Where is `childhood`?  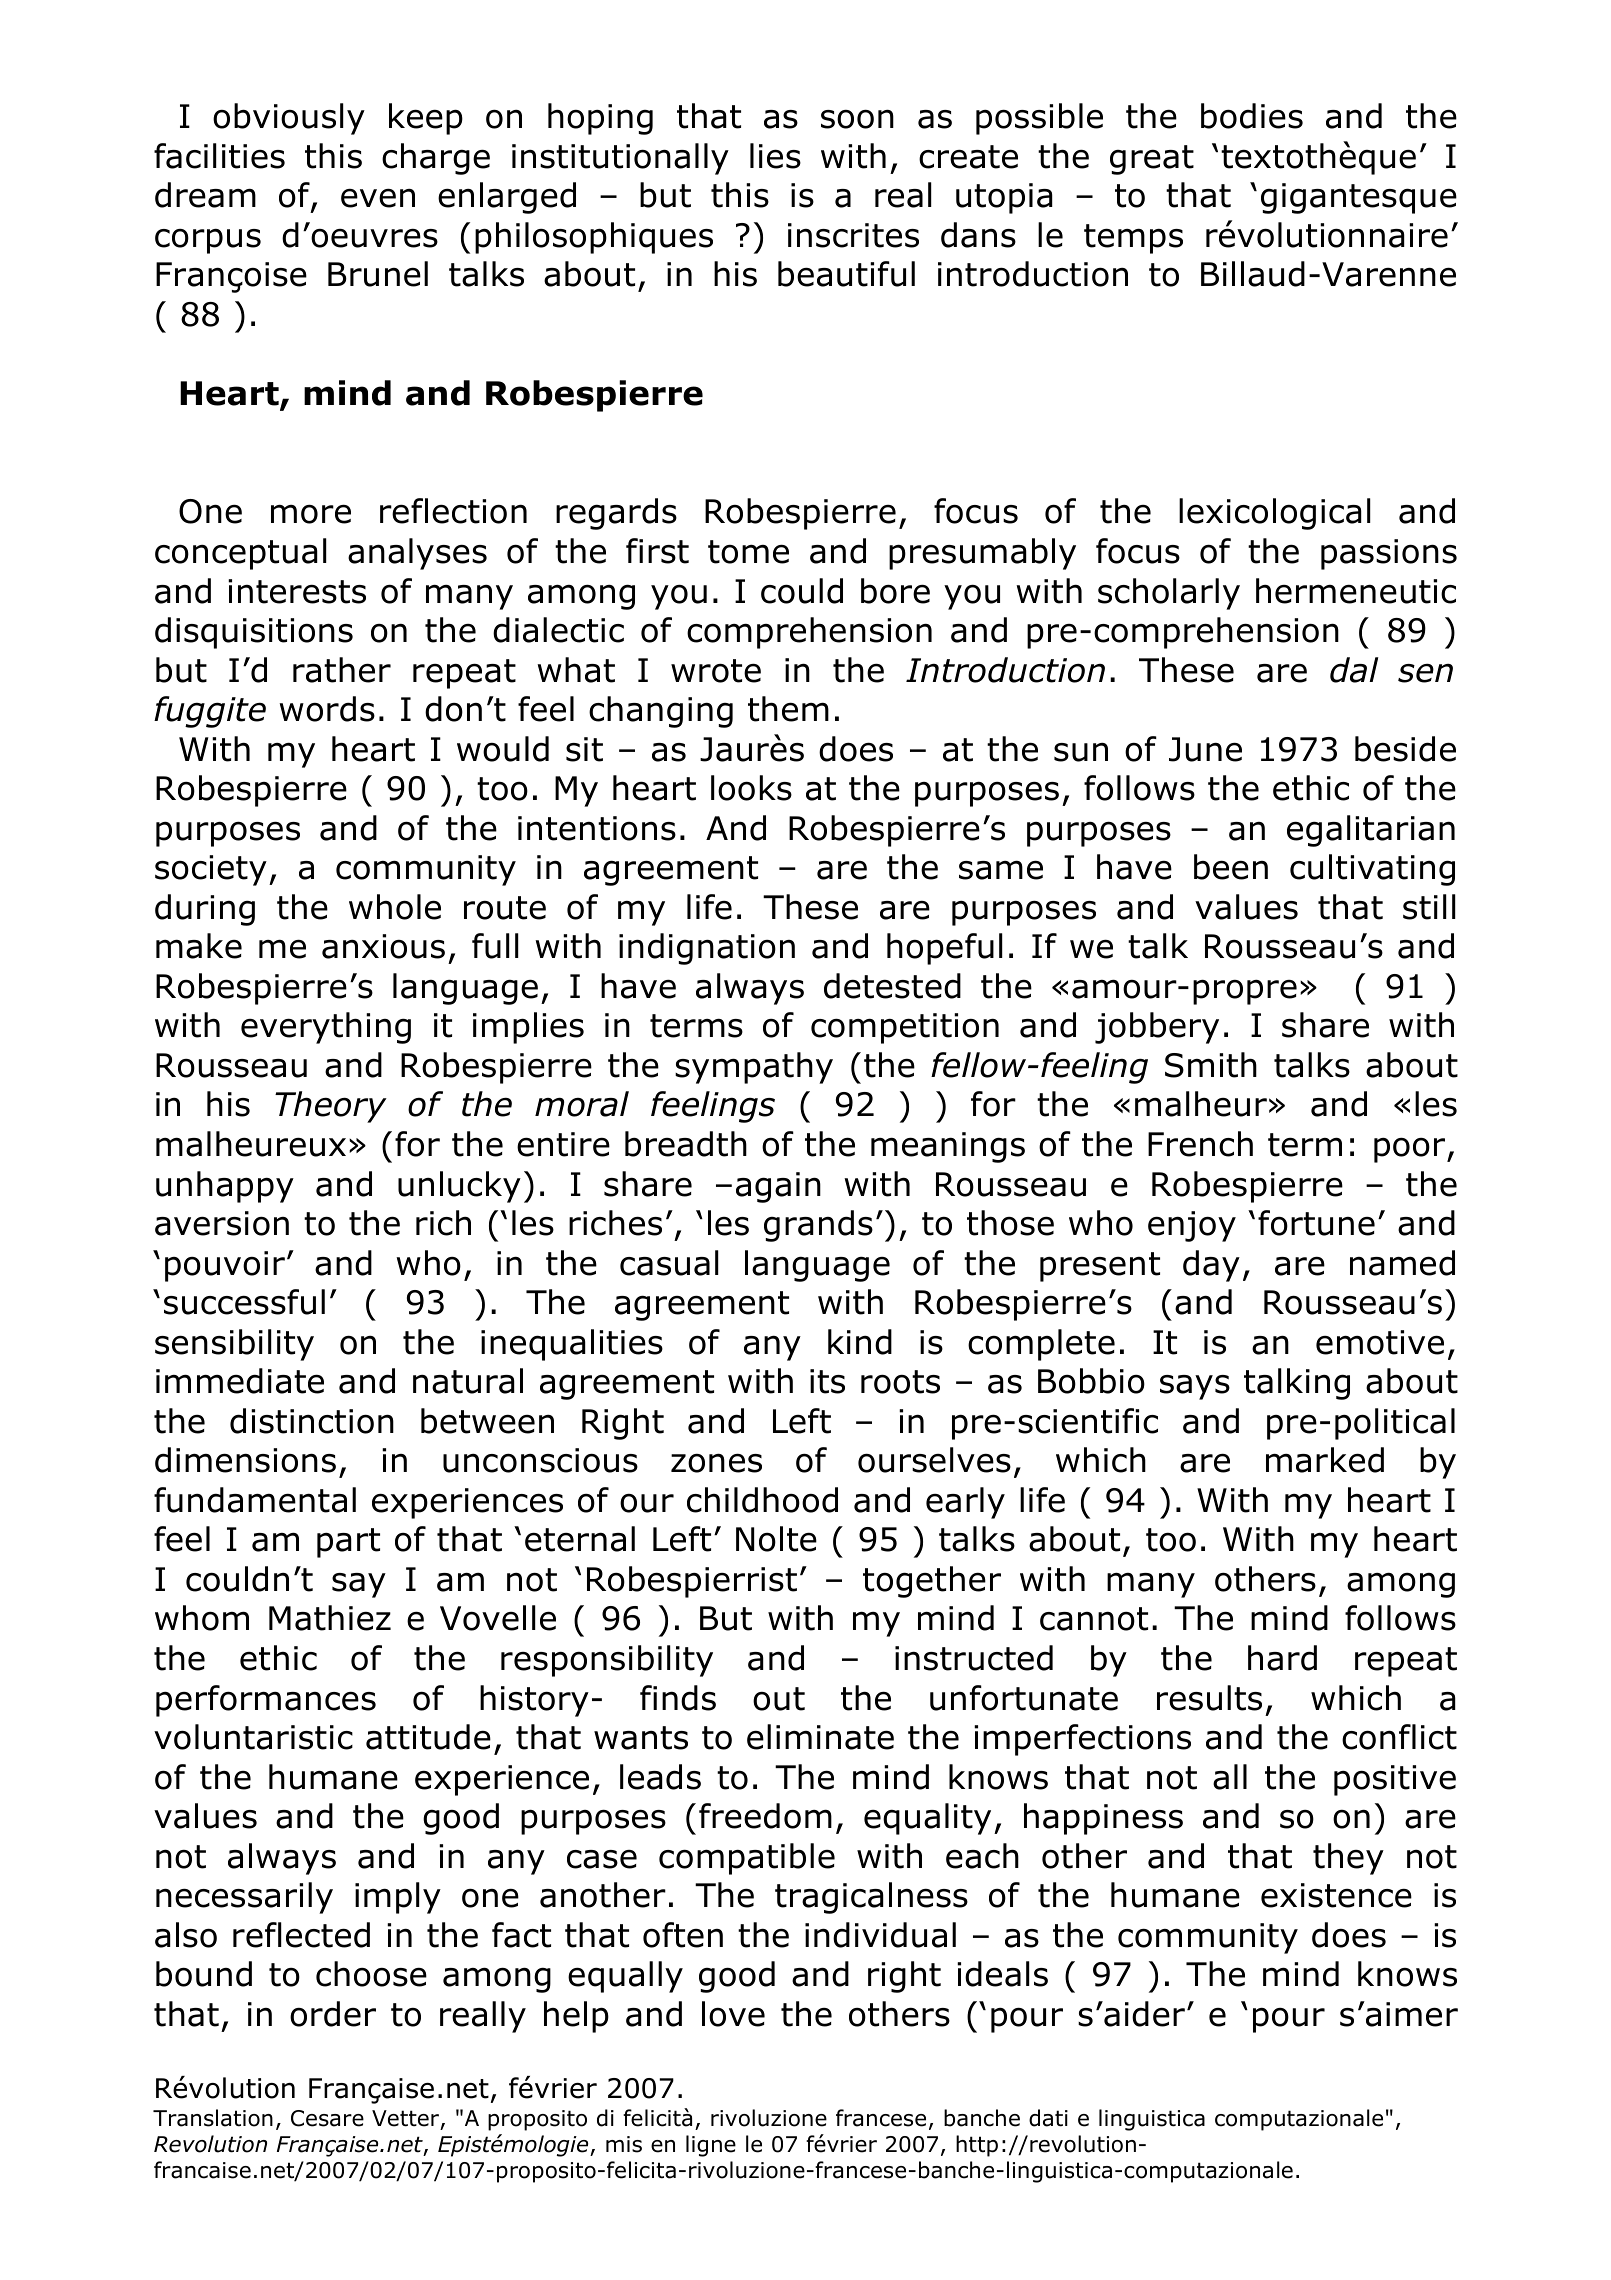 childhood is located at coordinates (762, 1500).
